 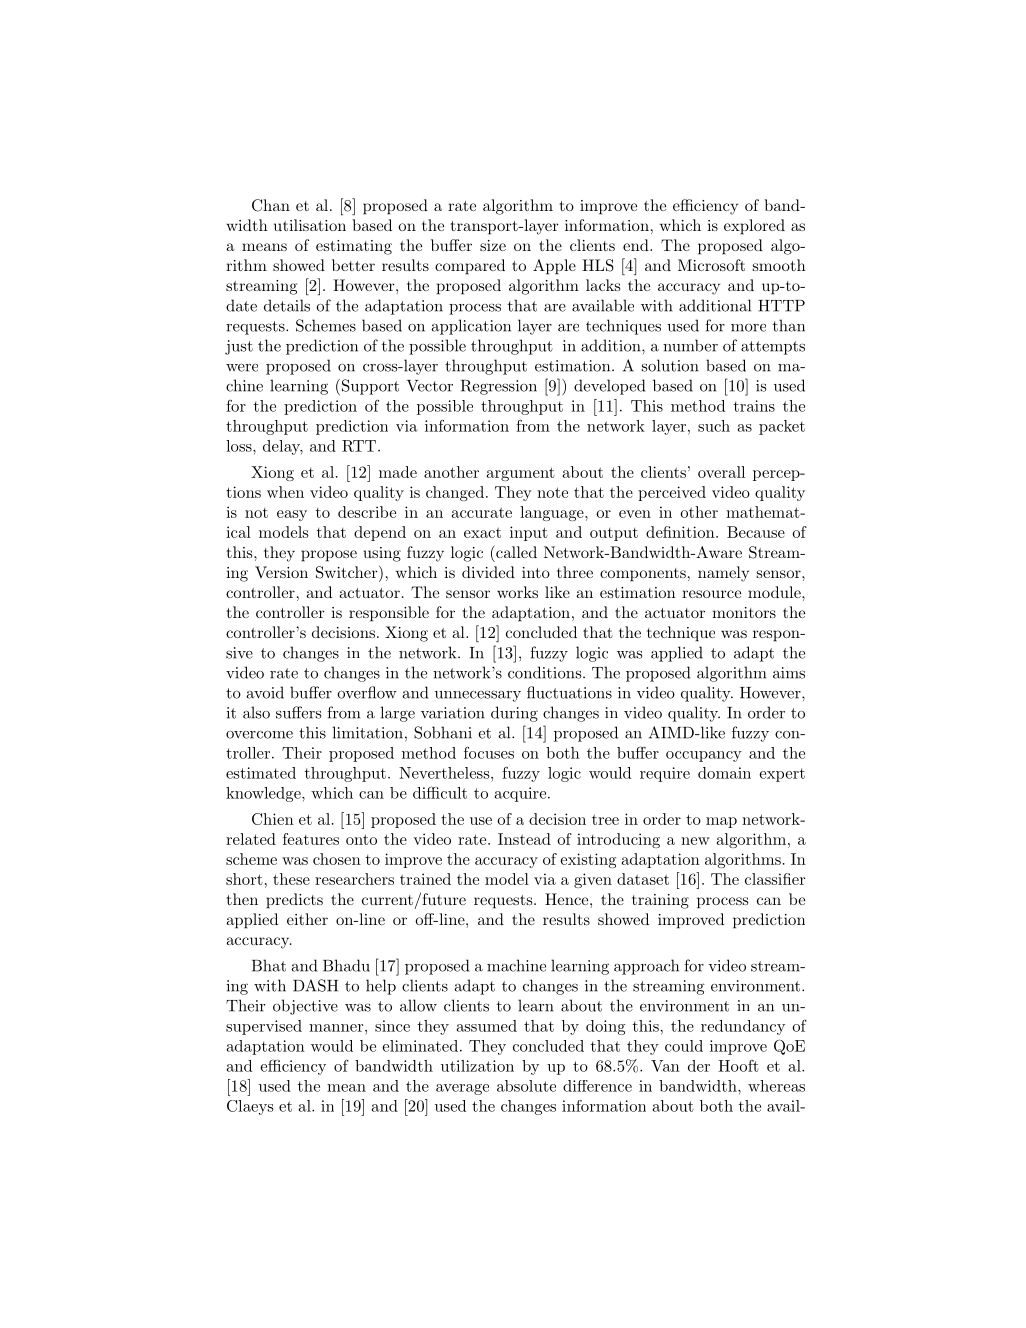 What do you see at coordinates (305, 1007) in the page?
I see `objective` at bounding box center [305, 1007].
